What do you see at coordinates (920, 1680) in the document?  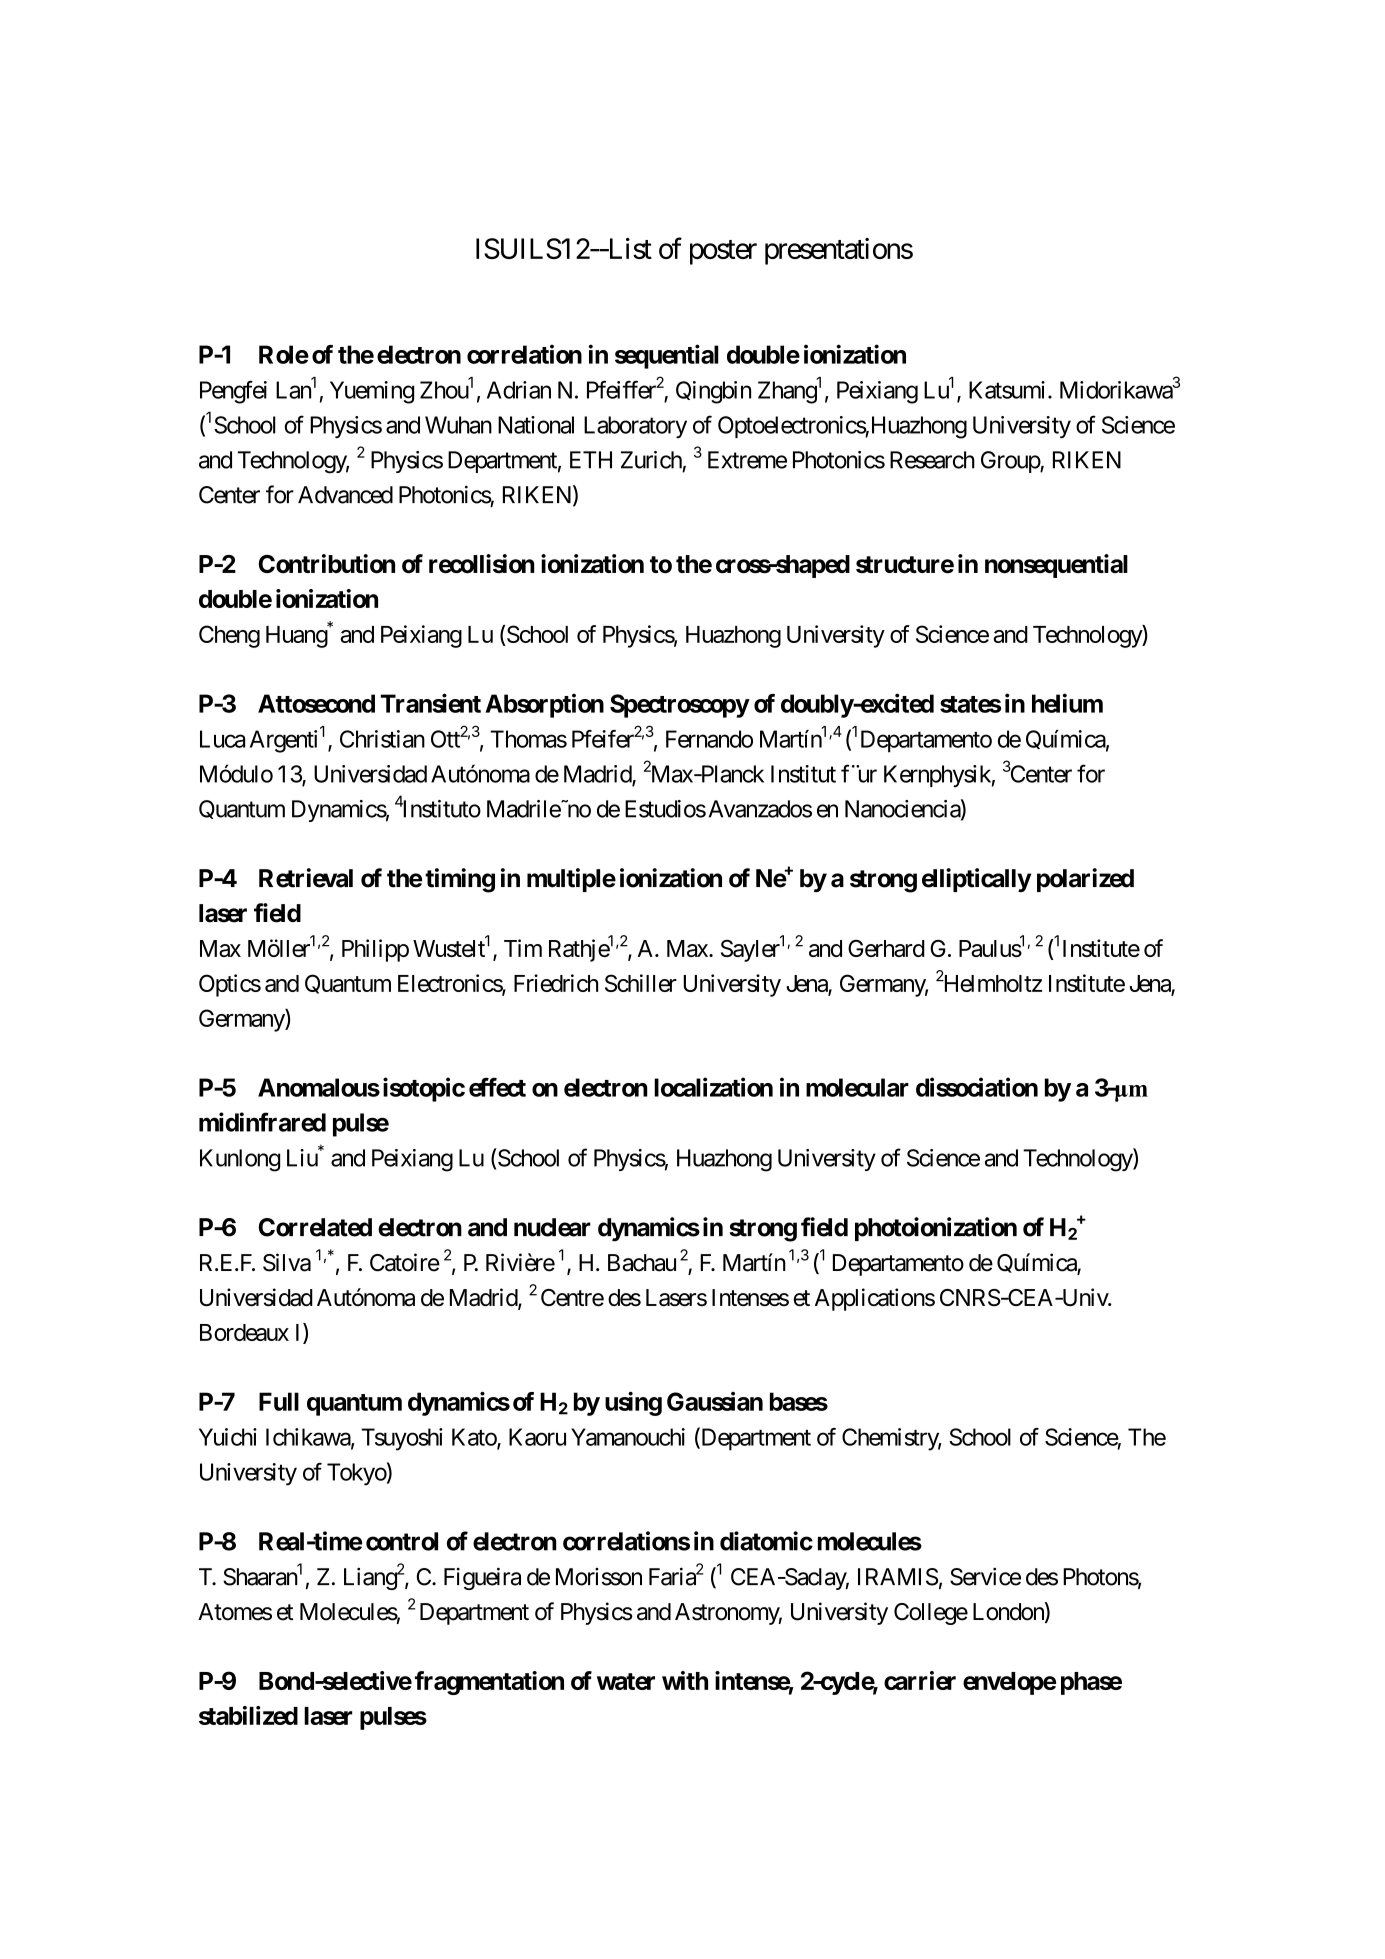 I see `carrier` at bounding box center [920, 1680].
